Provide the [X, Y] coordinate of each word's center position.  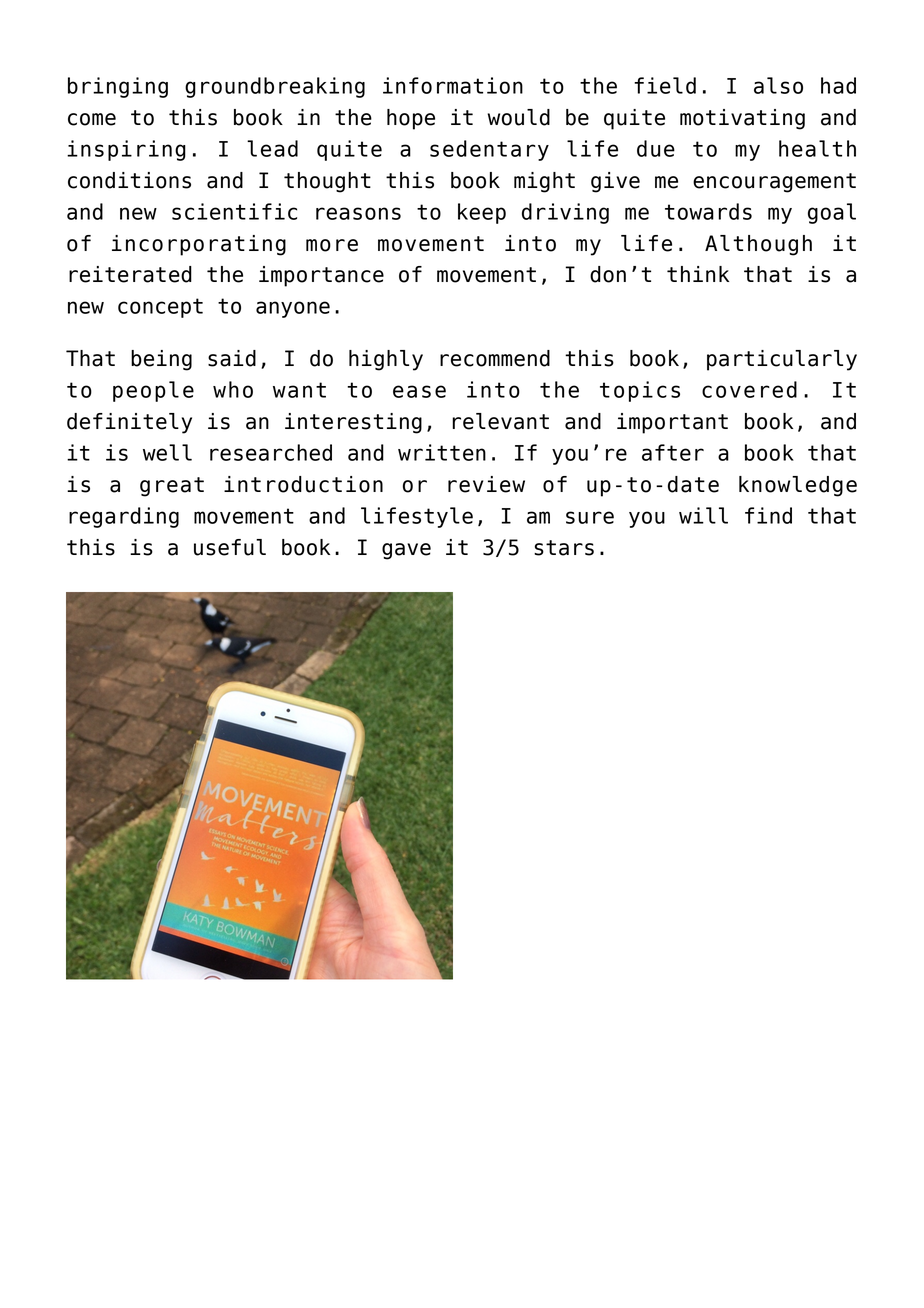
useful [230, 547]
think [698, 274]
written [442, 452]
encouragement [774, 183]
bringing [118, 87]
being [161, 360]
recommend [495, 358]
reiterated [130, 274]
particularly [782, 360]
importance [321, 276]
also [778, 85]
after [673, 452]
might [544, 182]
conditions [129, 180]
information [453, 85]
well [167, 452]
